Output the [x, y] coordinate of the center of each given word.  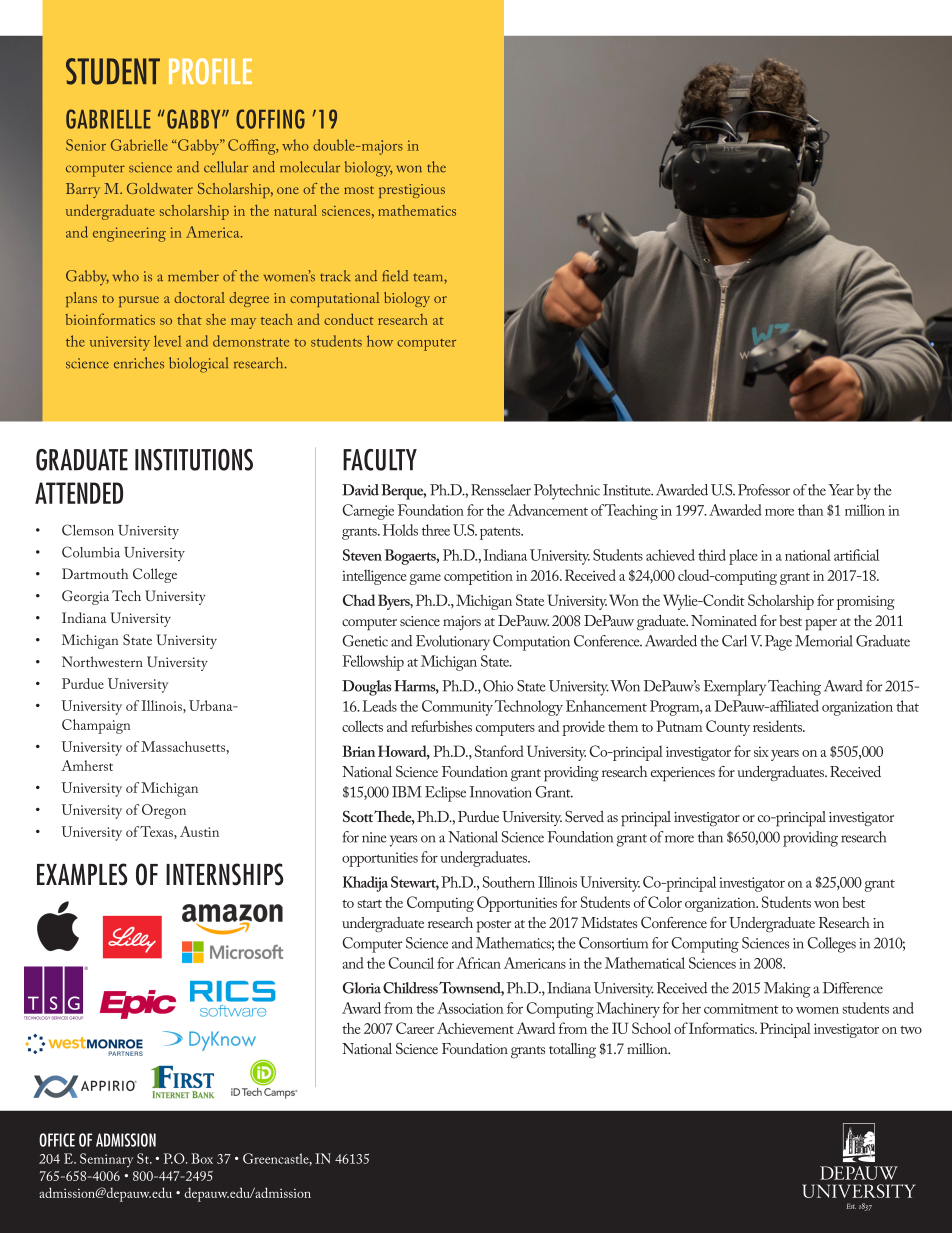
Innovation [500, 792]
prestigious [412, 191]
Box [202, 1158]
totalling [572, 1050]
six [761, 751]
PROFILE [210, 71]
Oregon [164, 811]
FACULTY [380, 460]
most [359, 190]
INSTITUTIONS [194, 460]
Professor [764, 490]
